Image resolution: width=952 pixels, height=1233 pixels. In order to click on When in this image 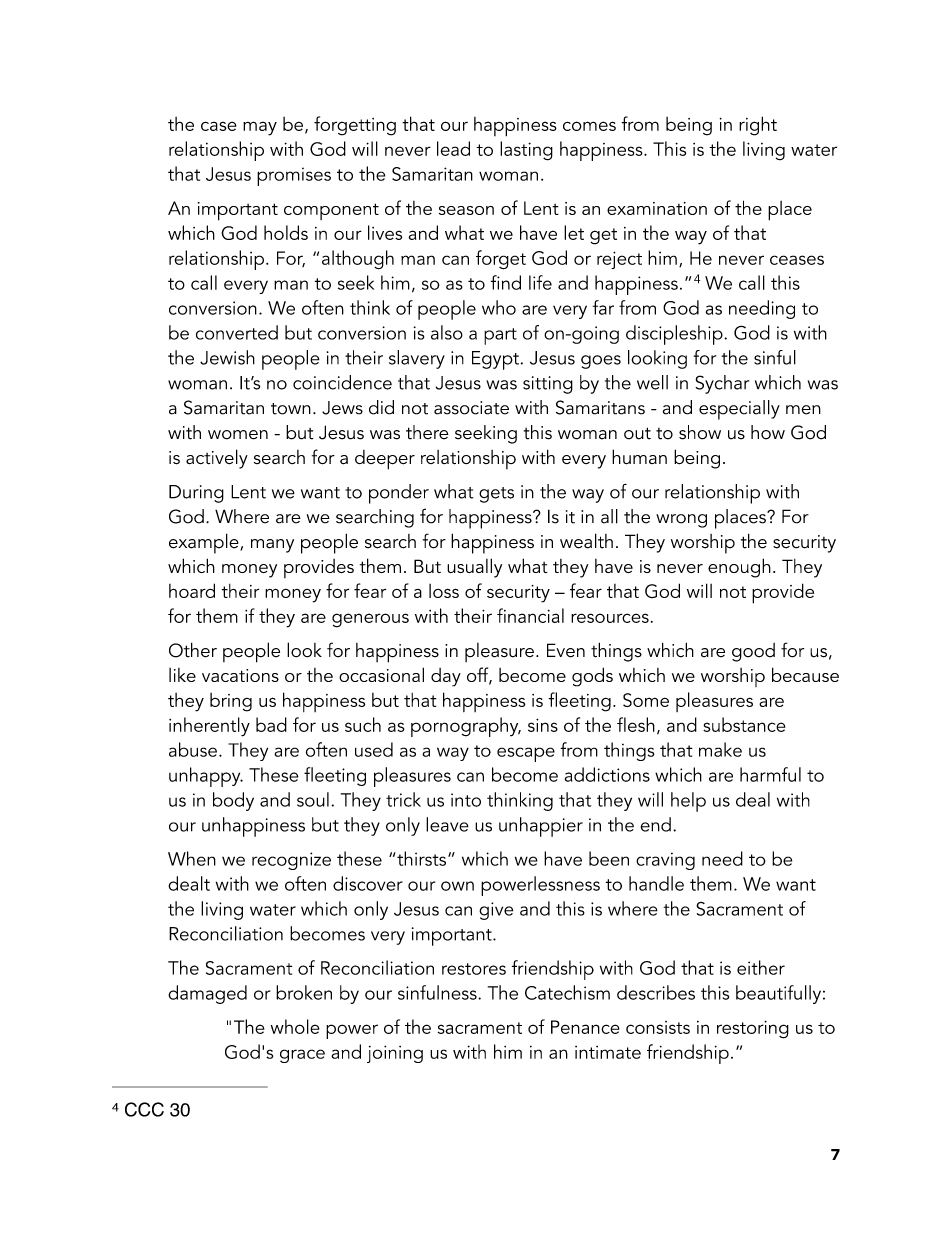, I will do `click(192, 858)`.
